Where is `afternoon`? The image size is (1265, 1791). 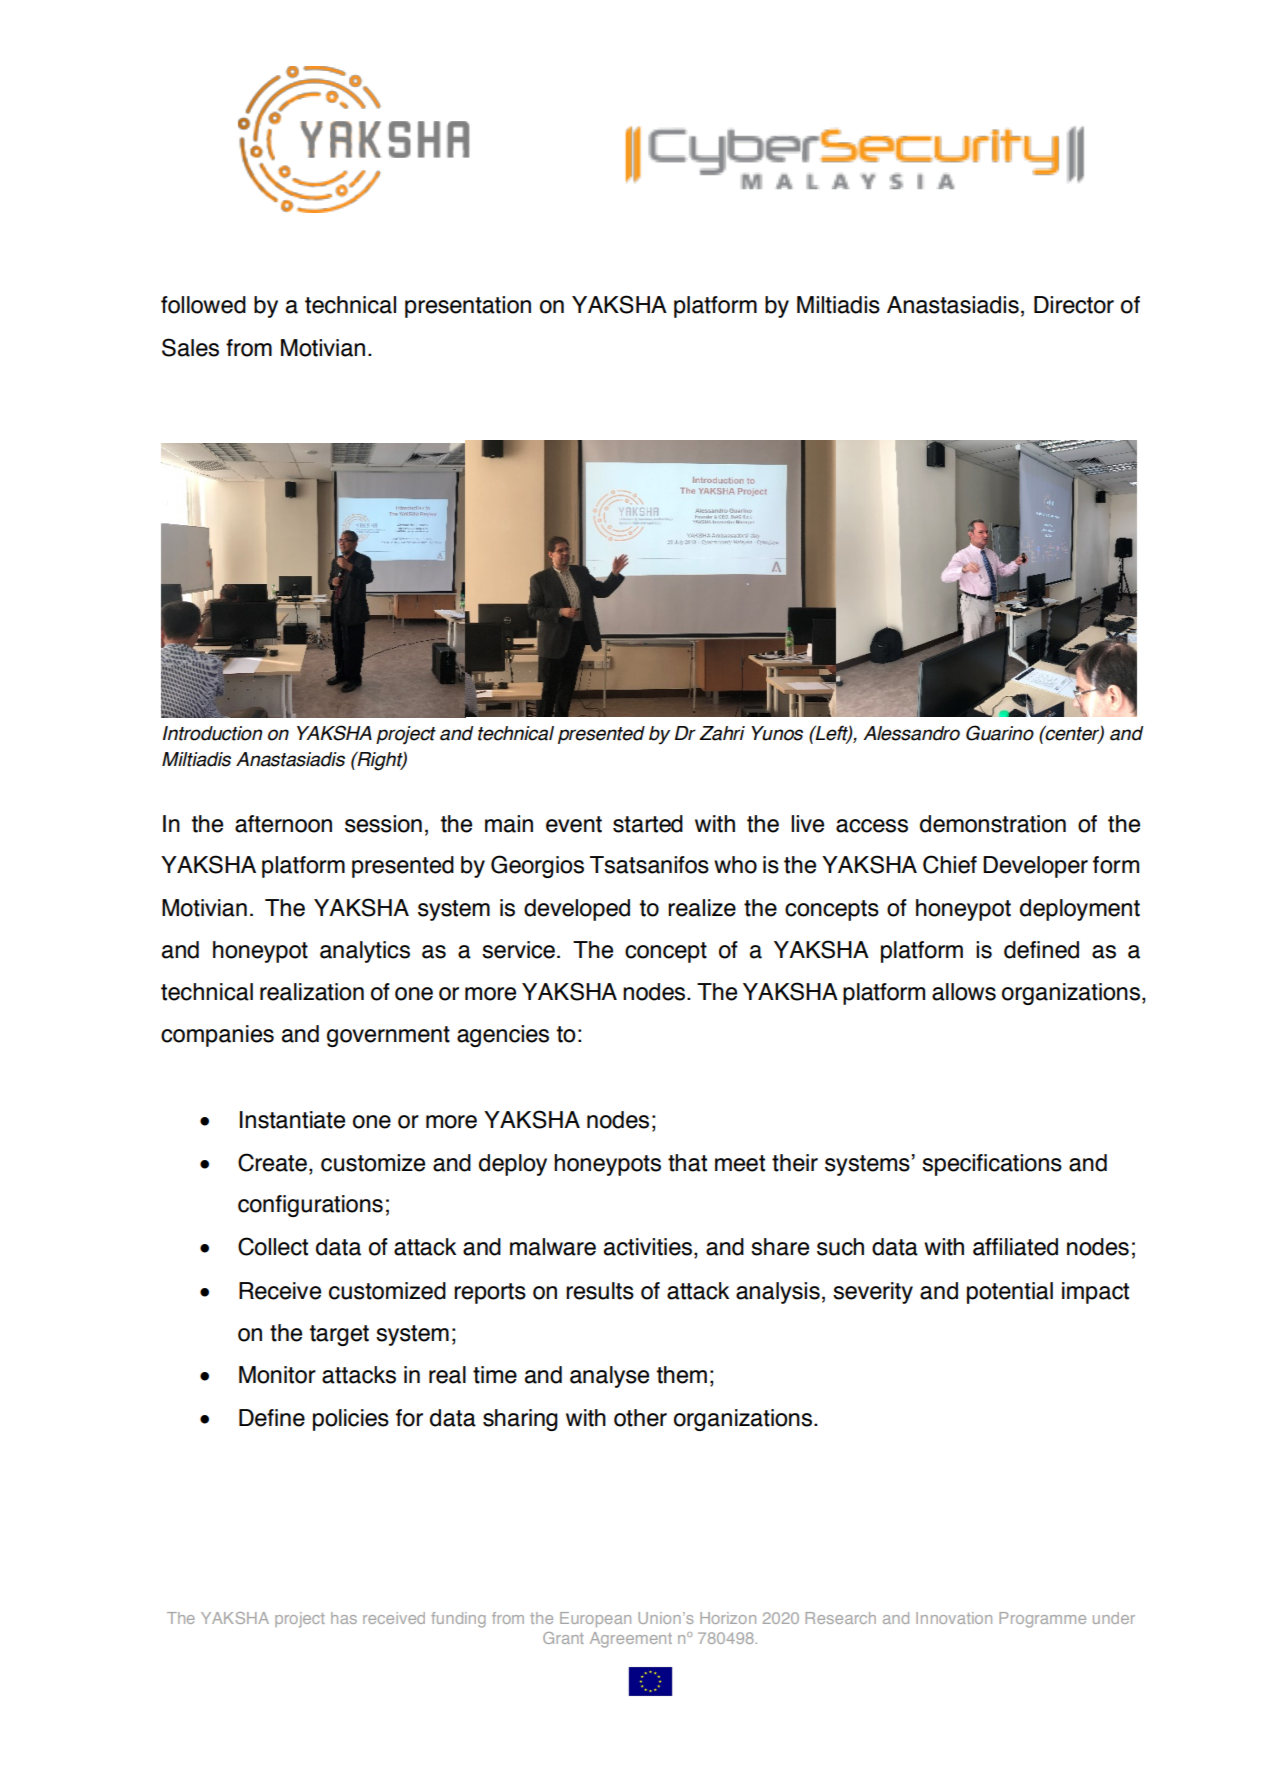 afternoon is located at coordinates (283, 824).
